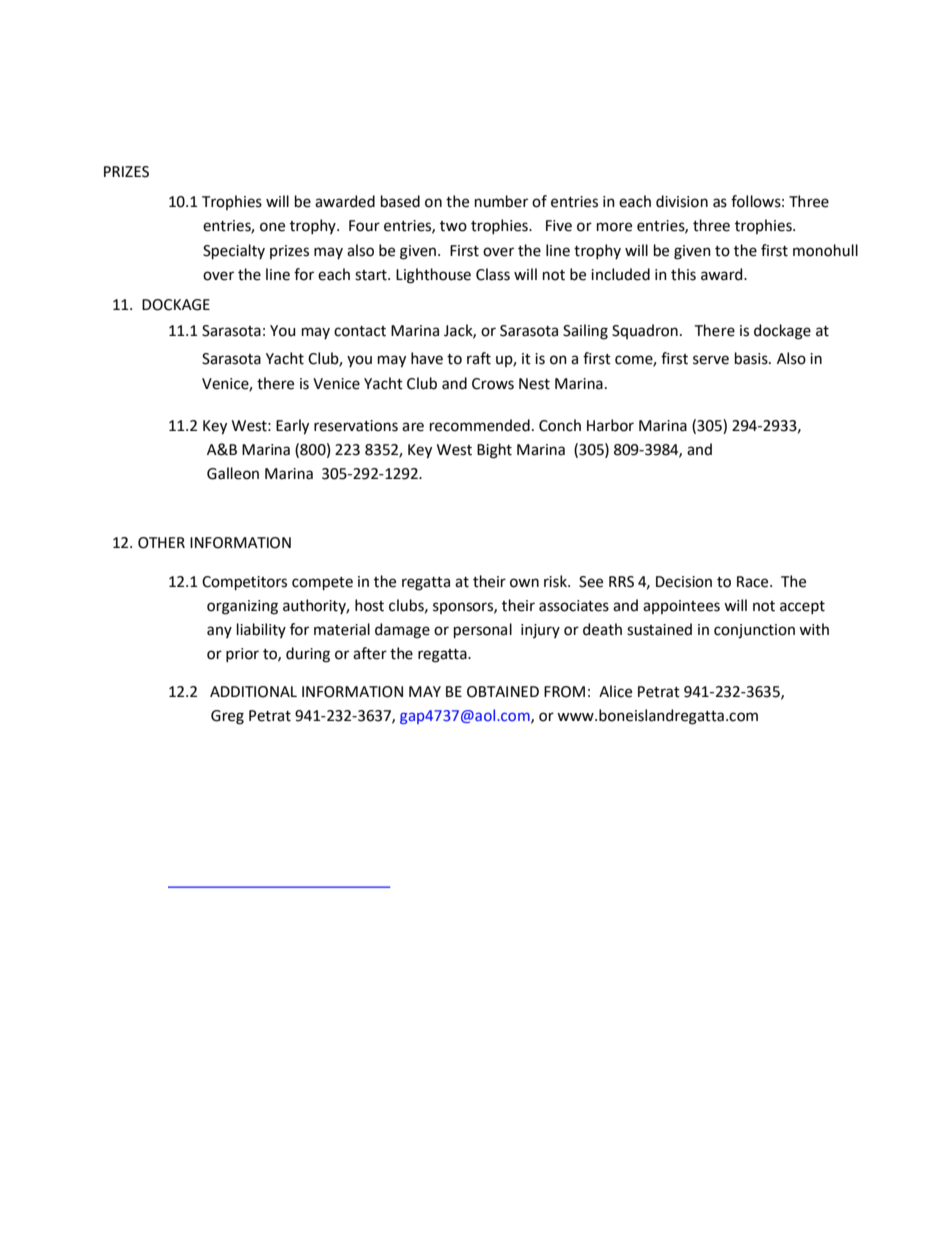 The image size is (952, 1233). Describe the element at coordinates (479, 358) in the screenshot. I see `raft` at that location.
